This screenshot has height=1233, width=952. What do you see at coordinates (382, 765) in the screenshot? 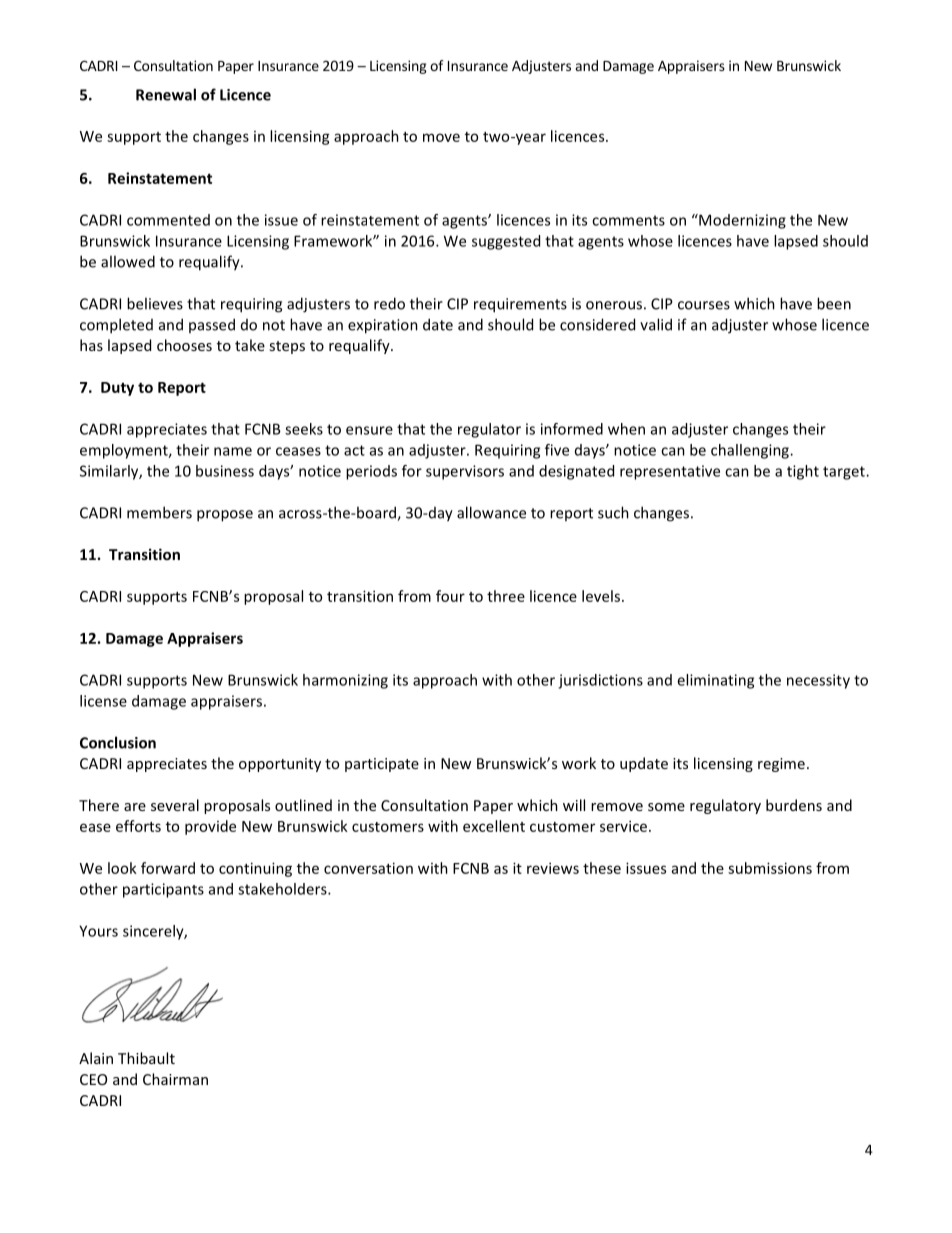
I see `participate` at bounding box center [382, 765].
